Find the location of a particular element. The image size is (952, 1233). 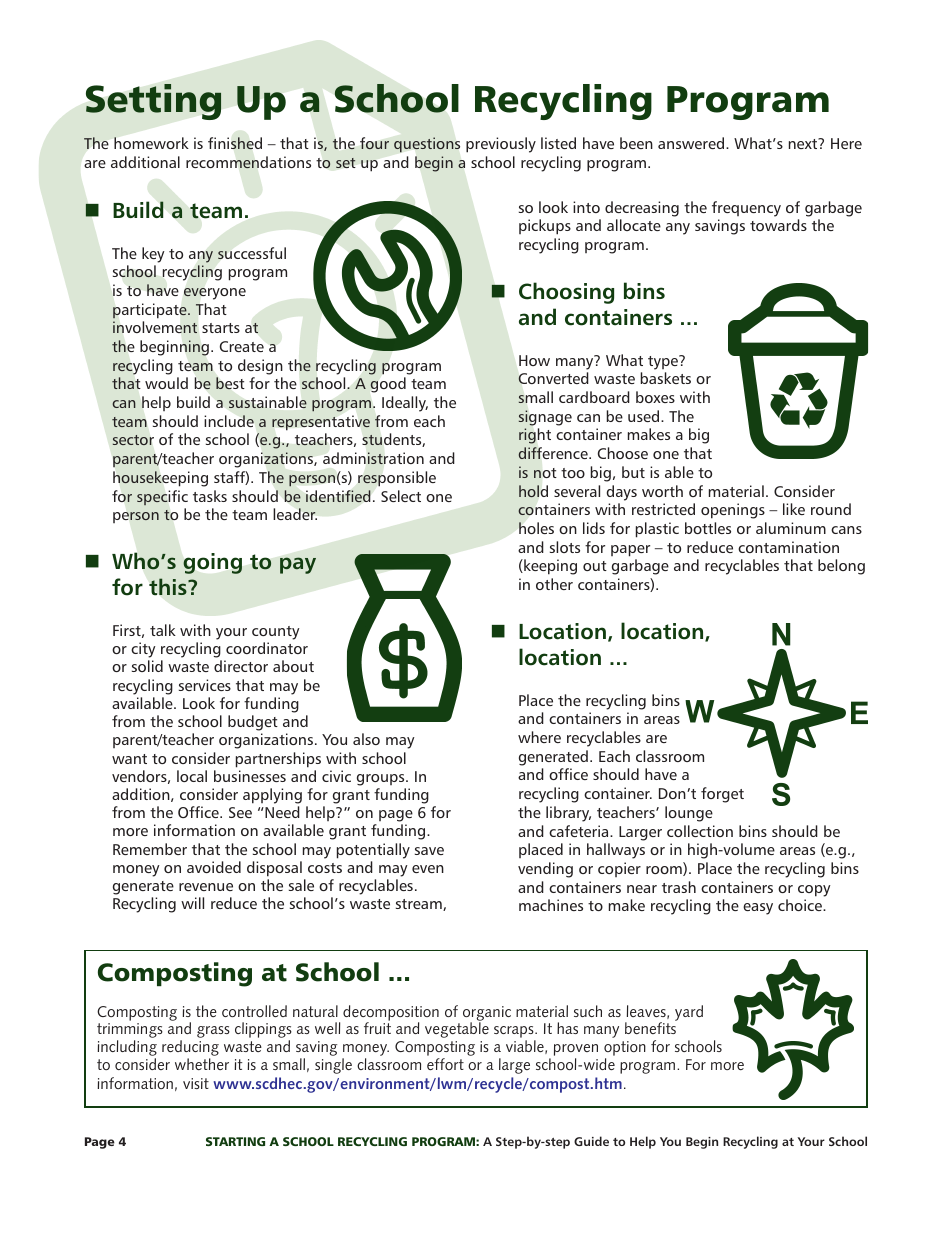

next is located at coordinates (804, 143).
